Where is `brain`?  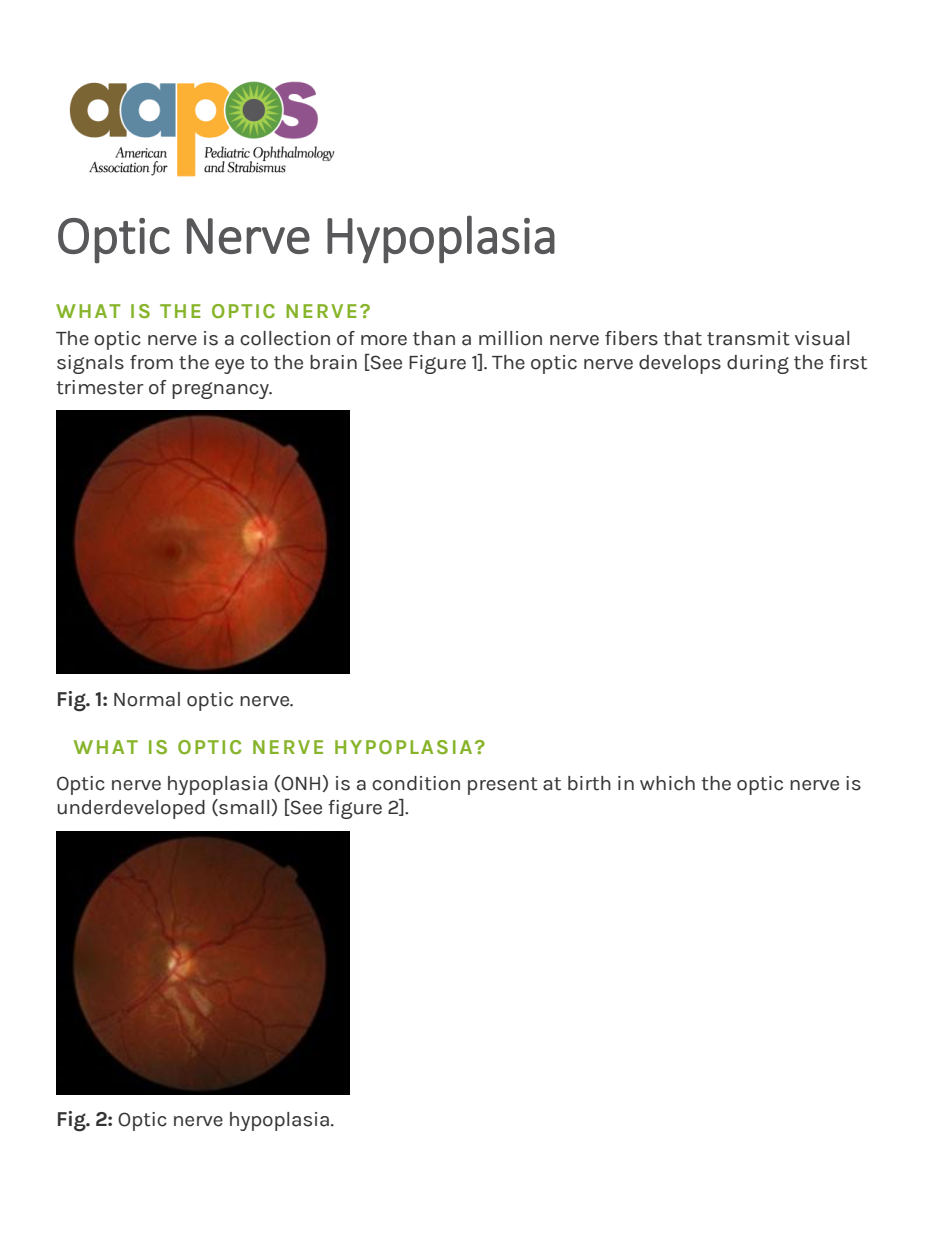 brain is located at coordinates (333, 362).
